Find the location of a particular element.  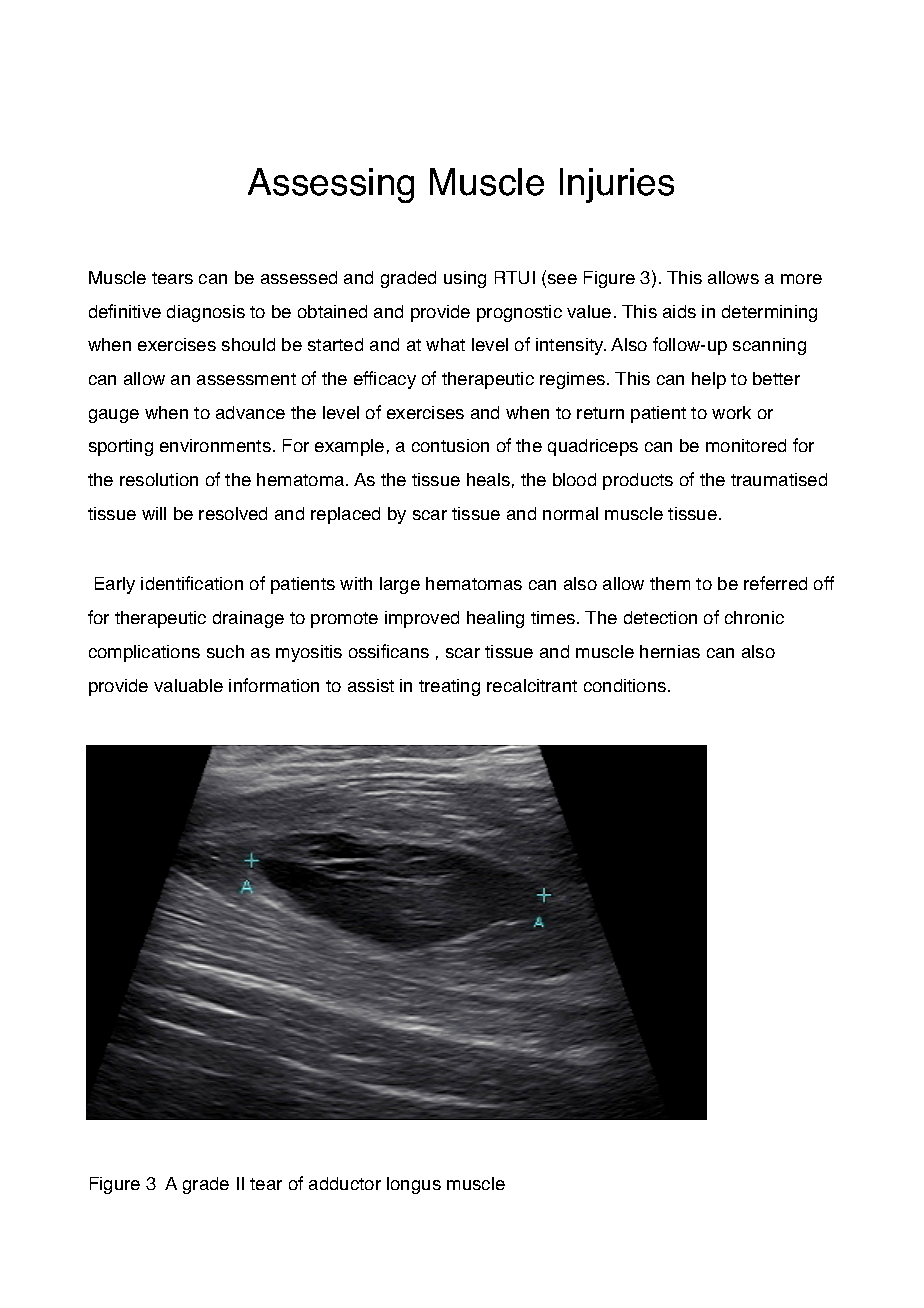

hernias is located at coordinates (670, 651).
